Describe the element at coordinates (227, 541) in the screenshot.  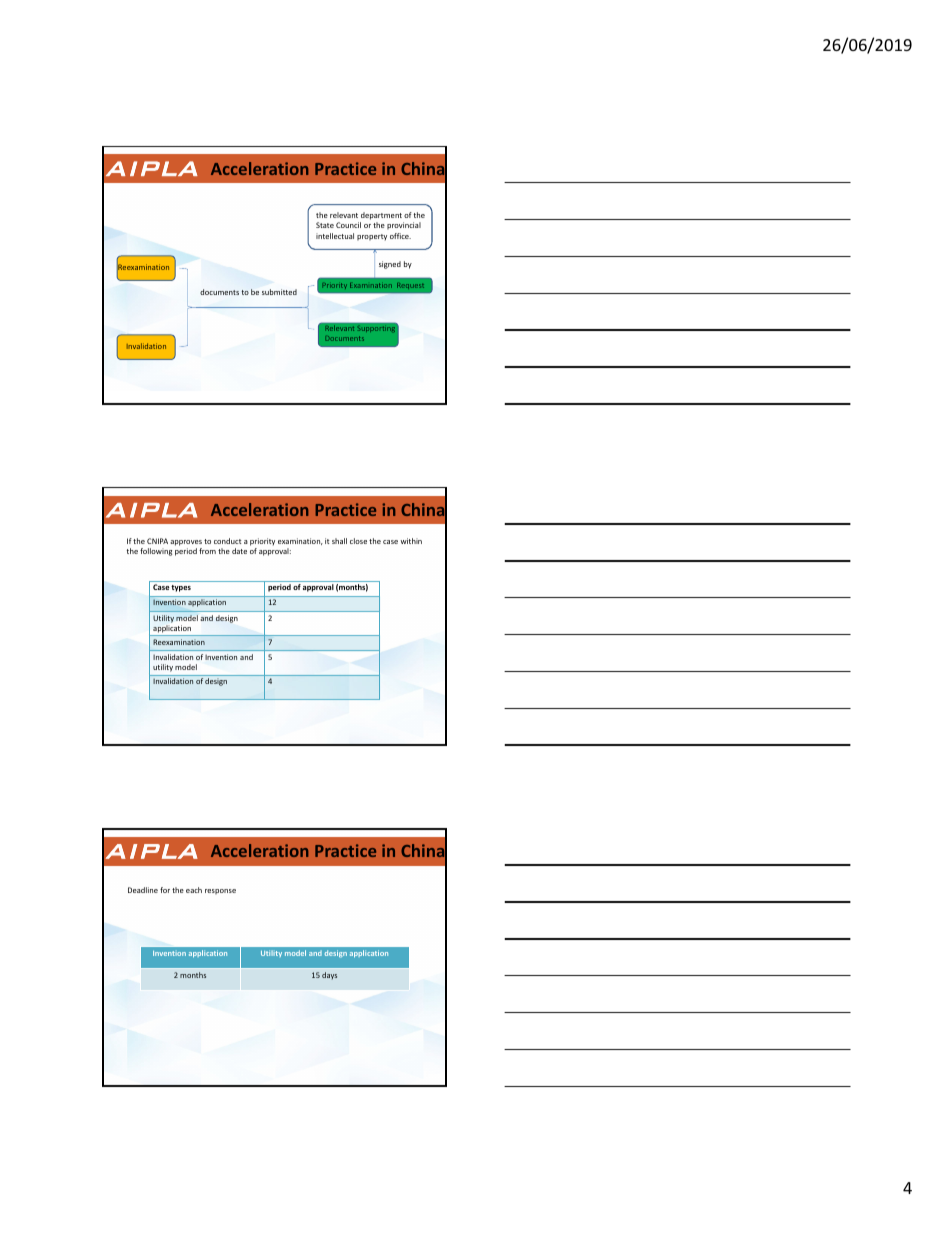
I see `conduct` at that location.
